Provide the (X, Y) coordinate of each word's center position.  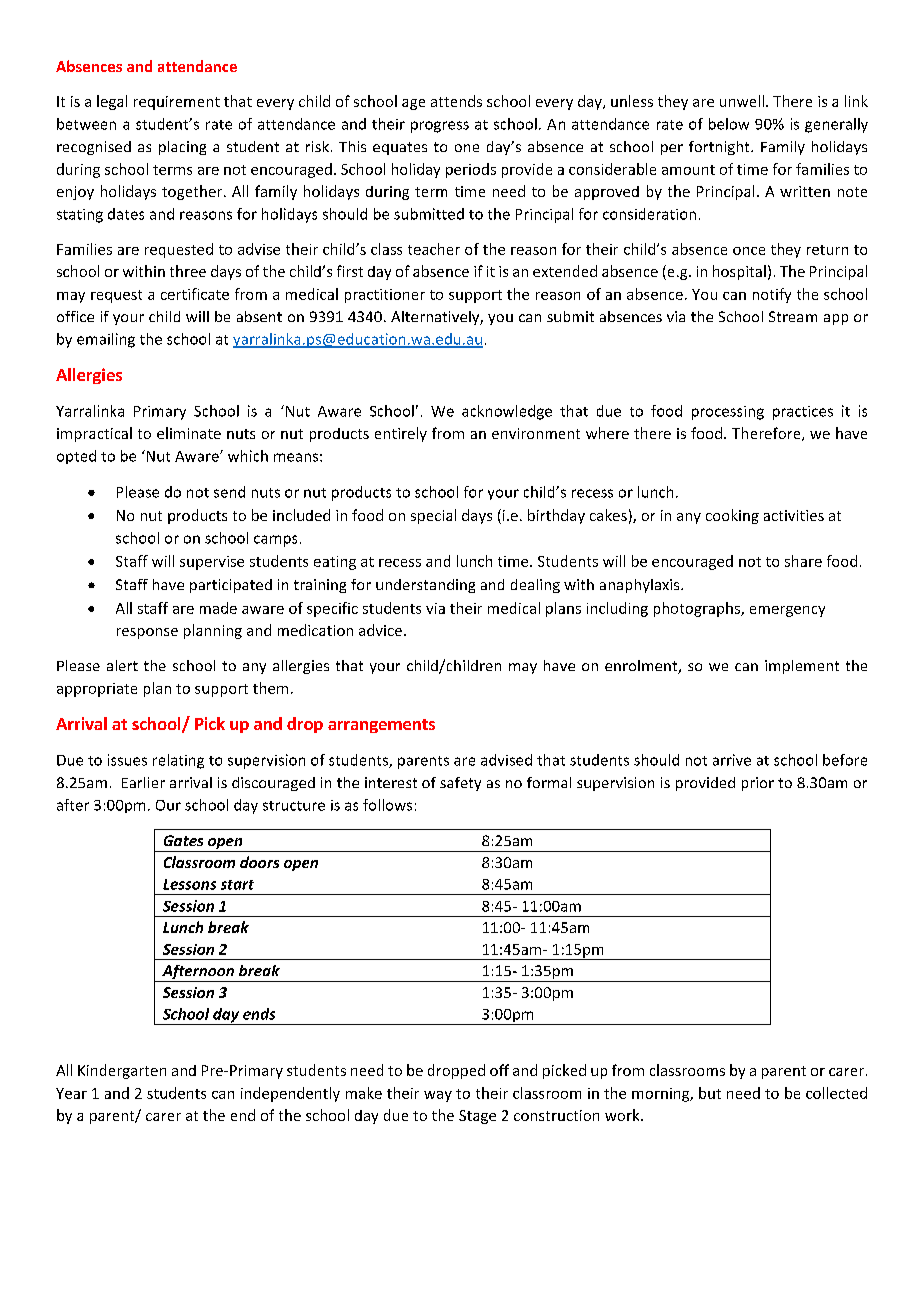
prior (758, 784)
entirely (401, 434)
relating (178, 761)
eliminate (189, 433)
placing (182, 148)
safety (460, 784)
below (729, 124)
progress (440, 127)
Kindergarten (122, 1071)
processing (728, 413)
